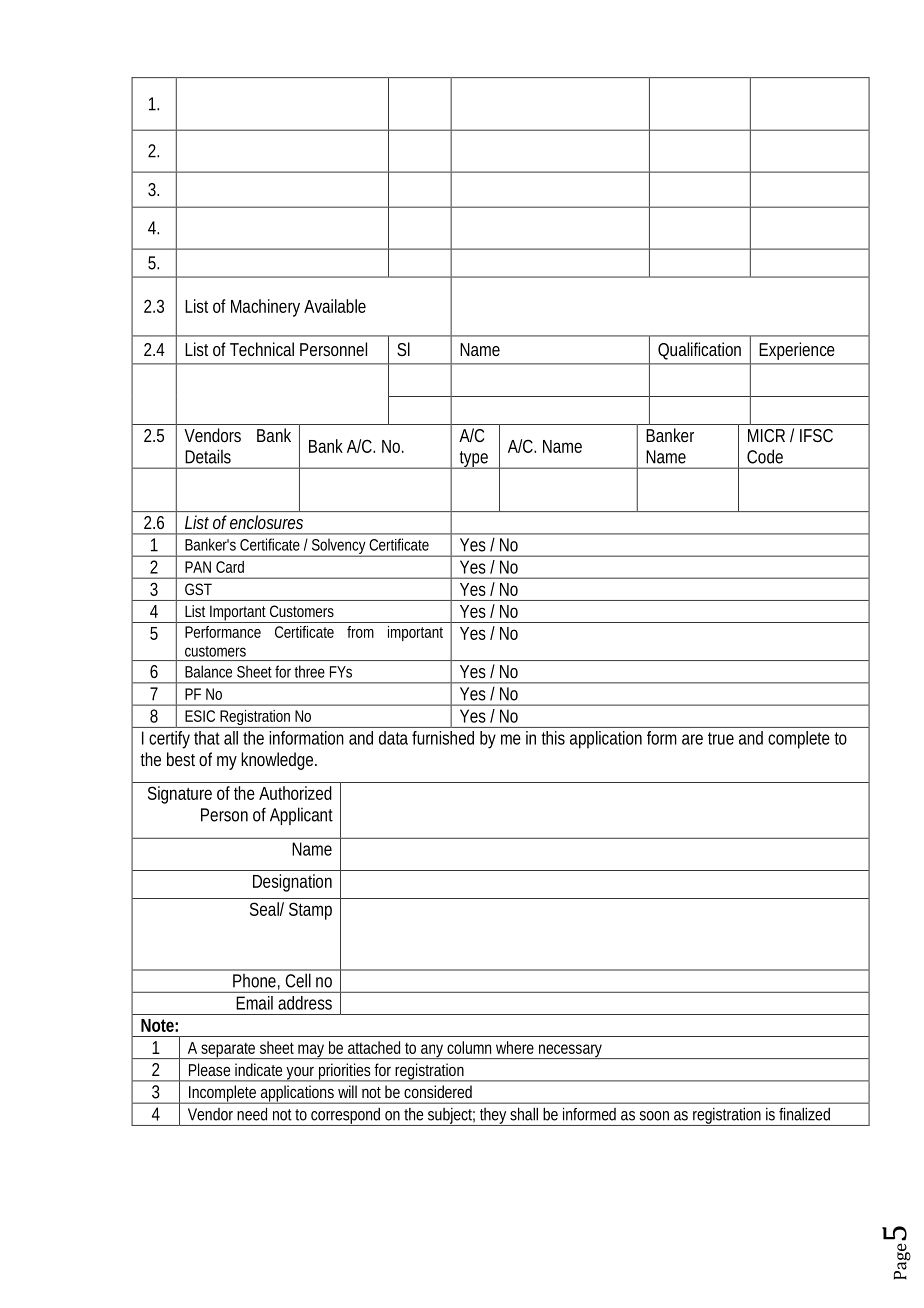 This image has width=924, height=1308. Describe the element at coordinates (252, 1114) in the image. I see `need` at that location.
